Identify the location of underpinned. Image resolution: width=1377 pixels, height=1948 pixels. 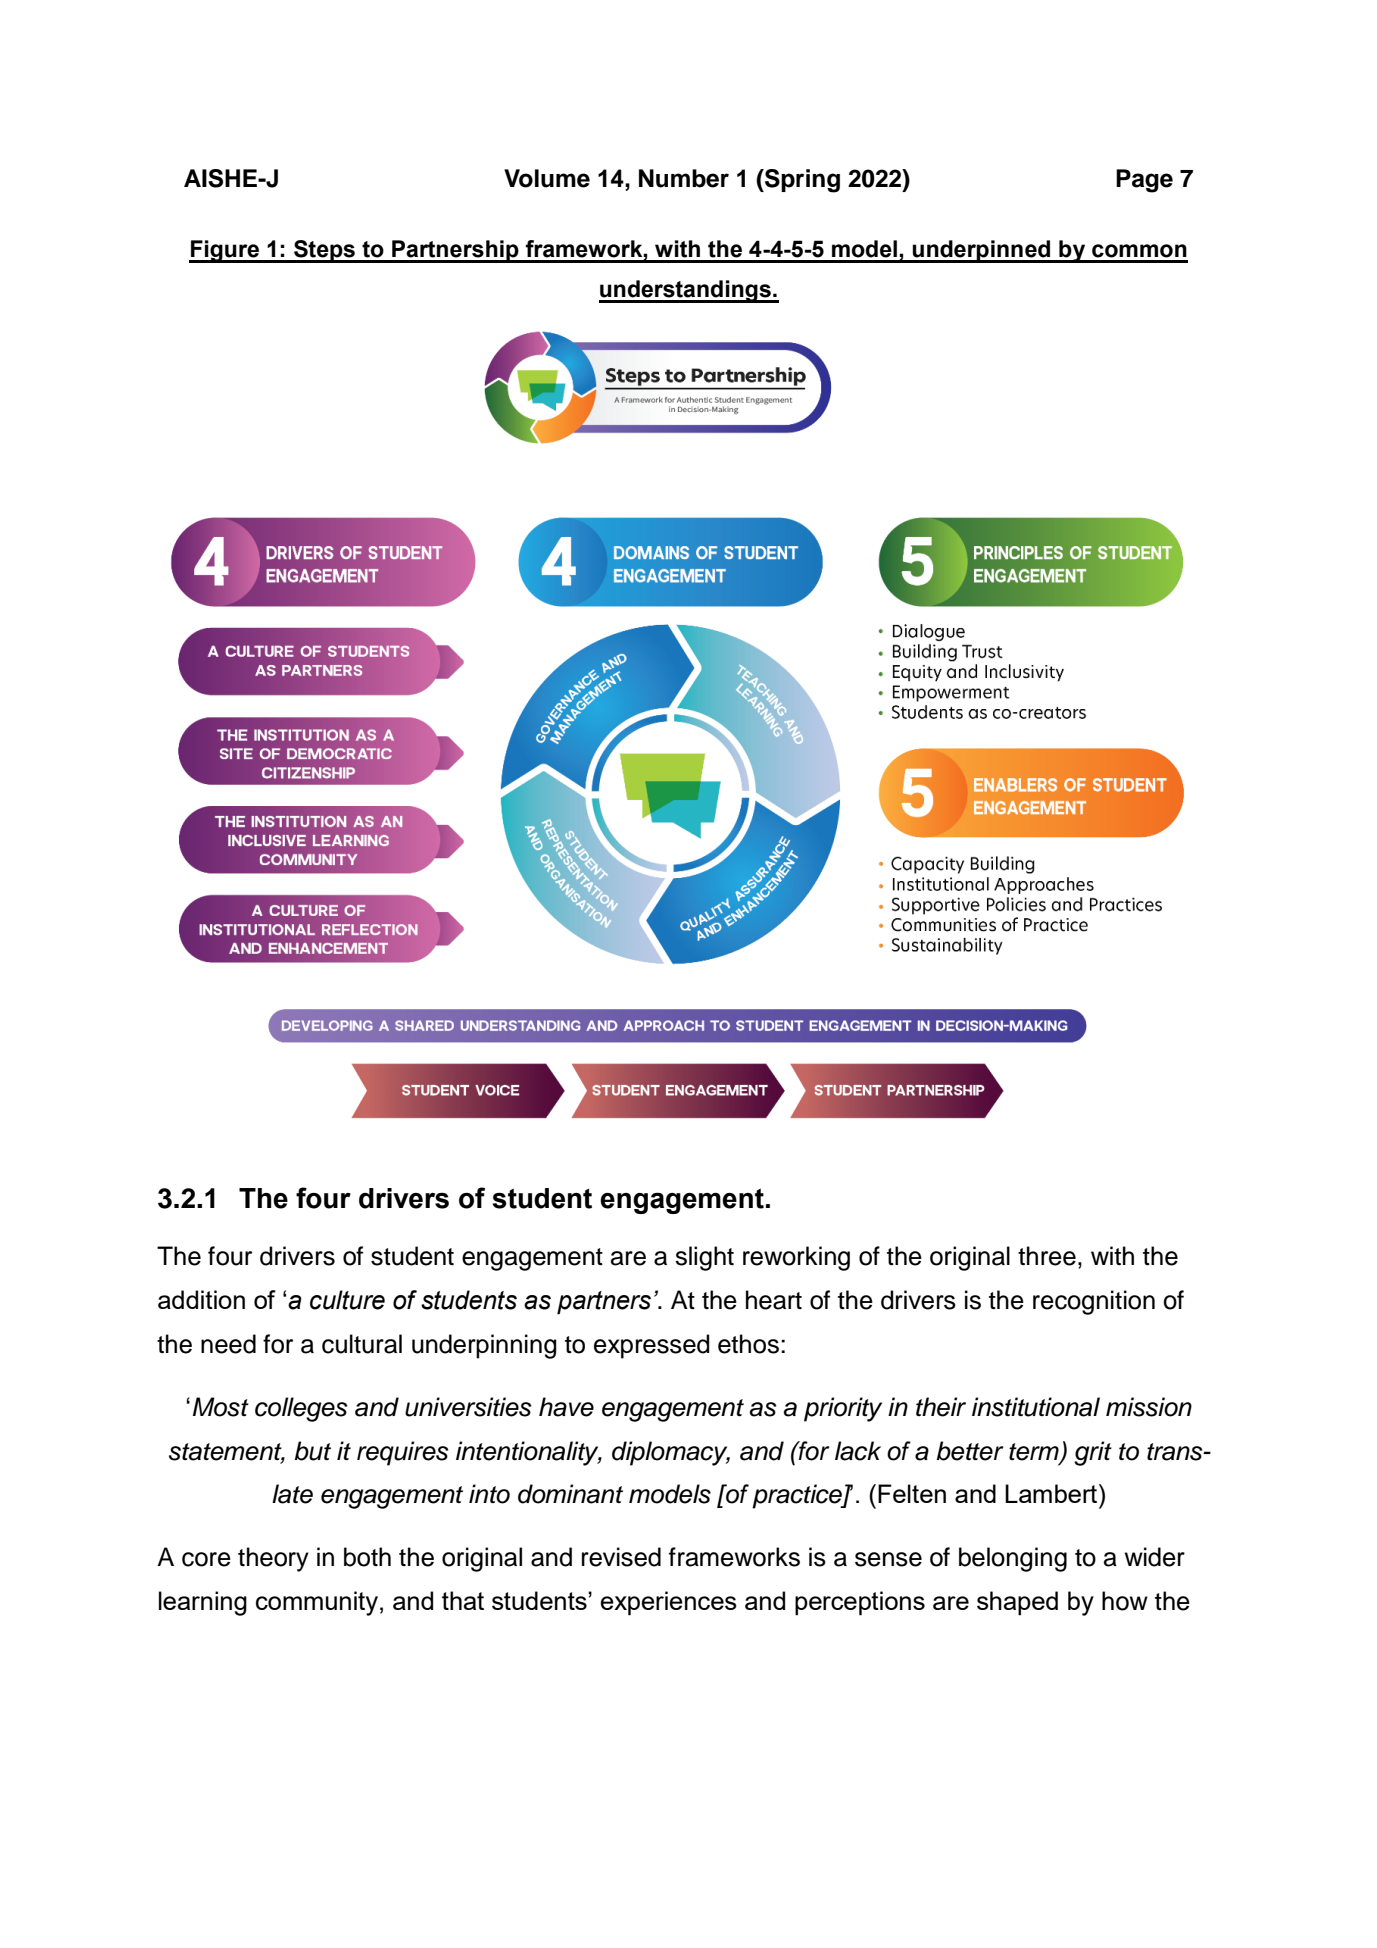
(982, 251).
